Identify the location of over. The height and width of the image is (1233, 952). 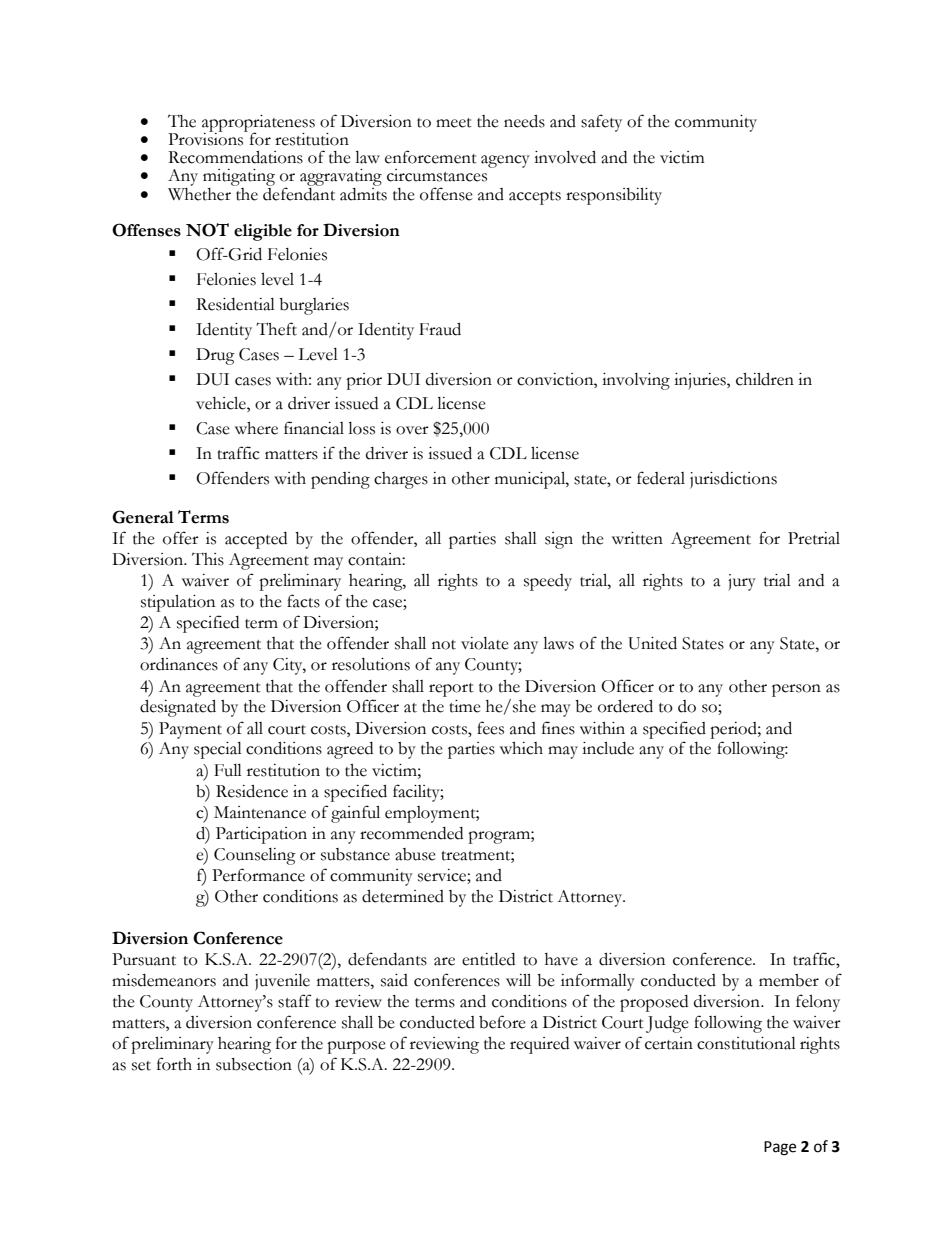
(412, 430).
